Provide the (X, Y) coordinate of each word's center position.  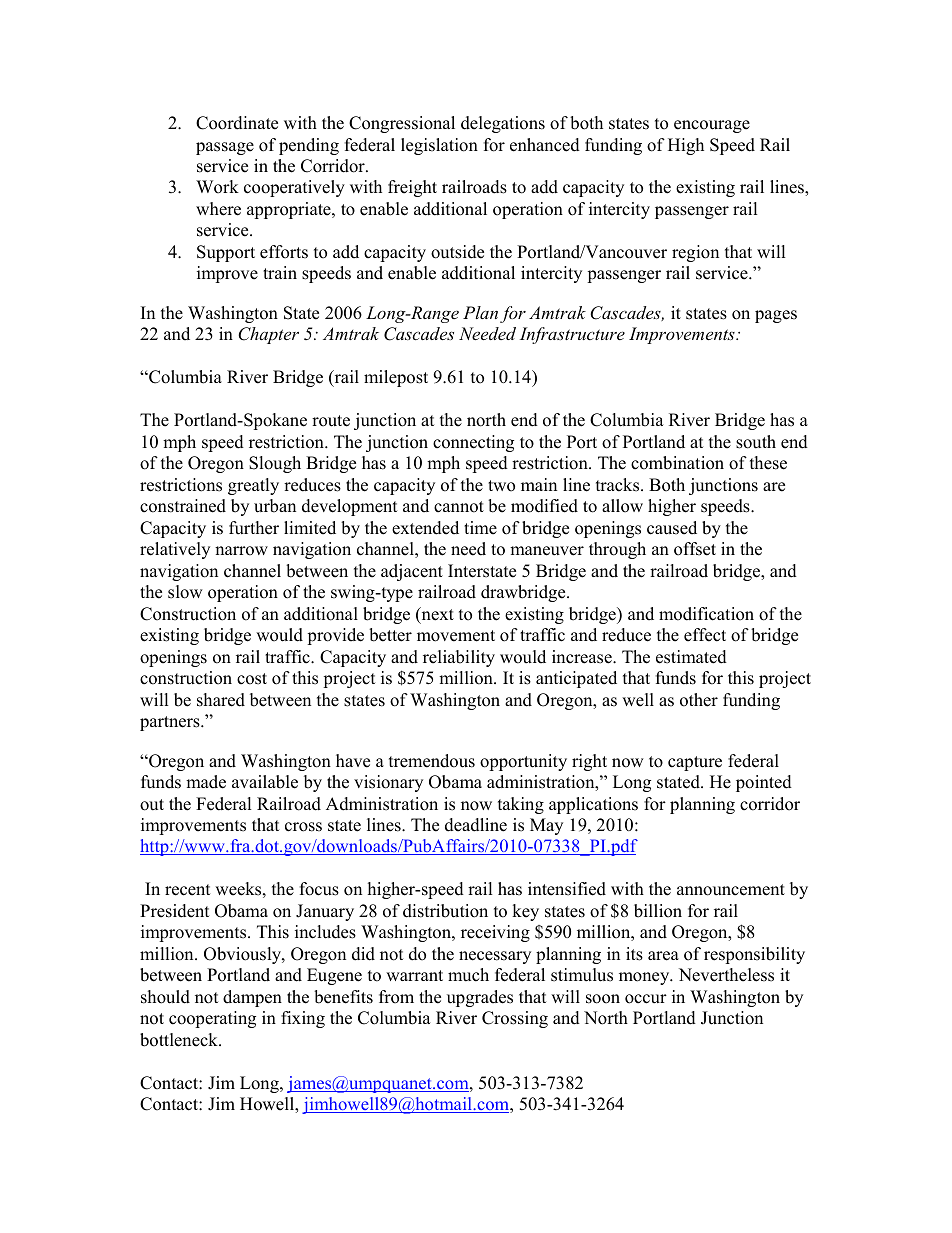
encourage (712, 126)
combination (677, 463)
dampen (252, 998)
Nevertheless (726, 975)
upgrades (480, 998)
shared (221, 700)
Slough (275, 464)
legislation (439, 146)
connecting (473, 443)
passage (225, 148)
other (699, 700)
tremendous (432, 761)
